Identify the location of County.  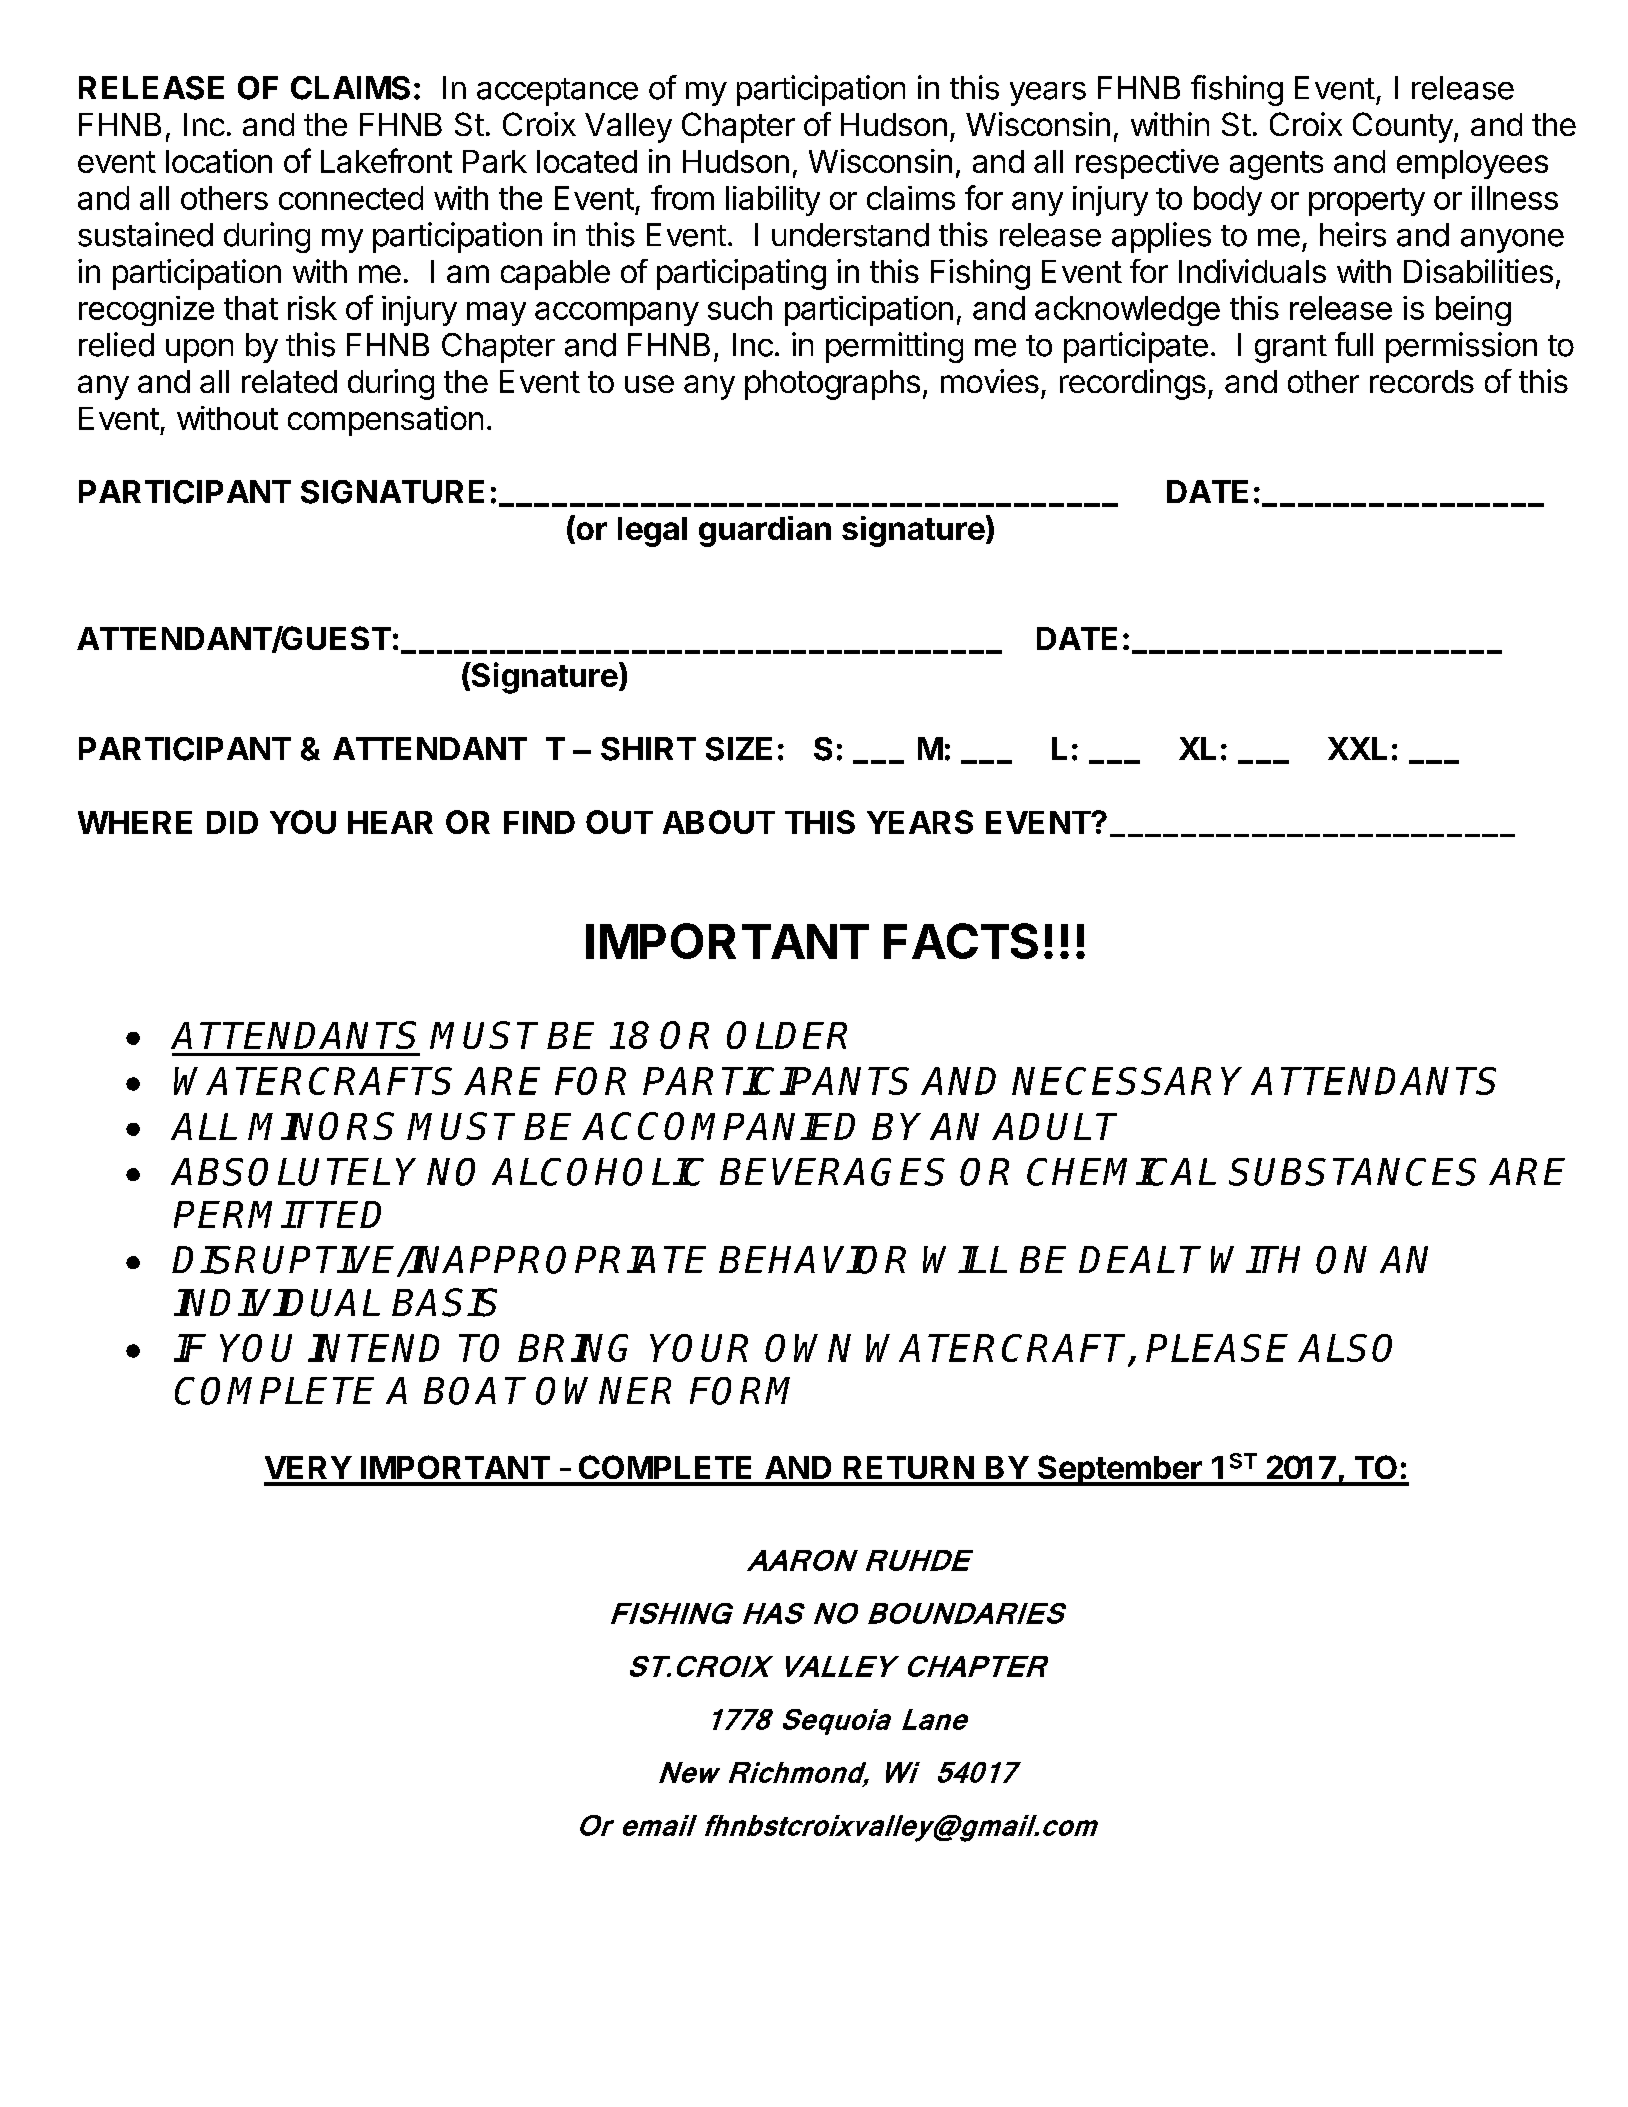
(1403, 127).
